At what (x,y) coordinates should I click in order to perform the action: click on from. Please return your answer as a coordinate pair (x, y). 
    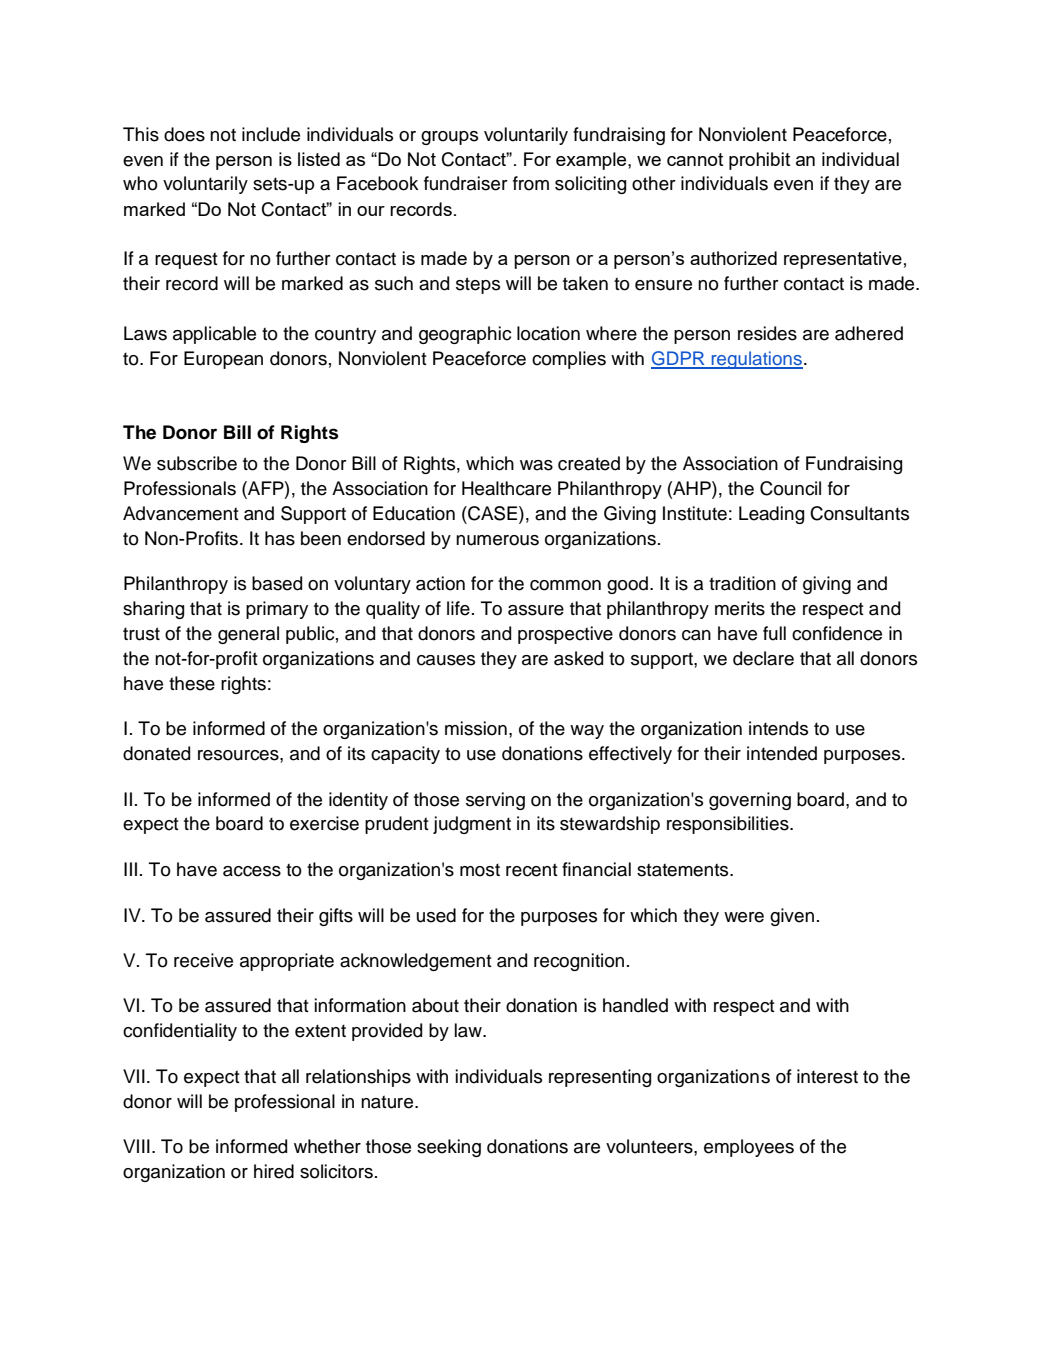
    Looking at the image, I should click on (531, 183).
